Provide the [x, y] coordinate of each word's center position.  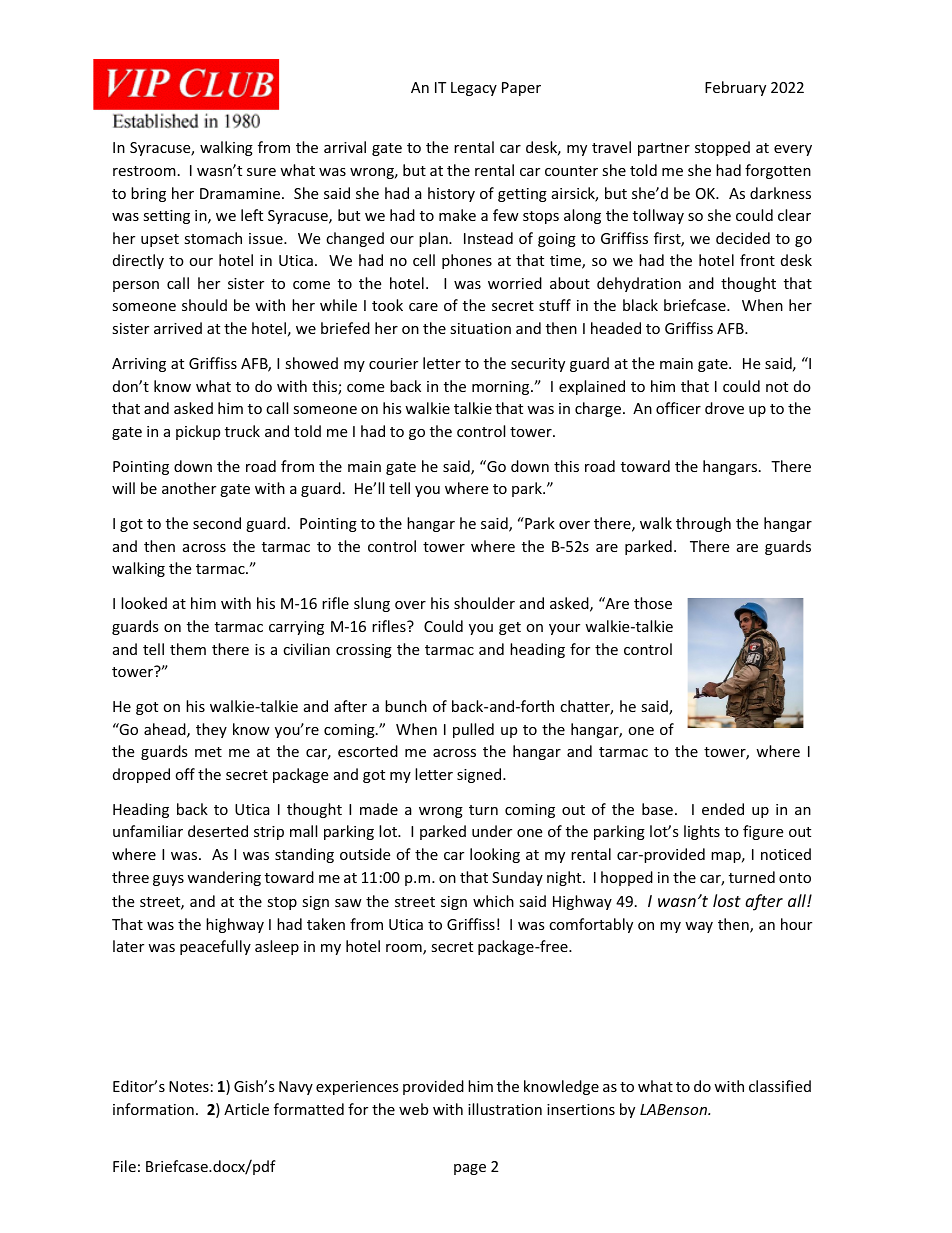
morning [502, 388]
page [470, 1169]
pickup [198, 432]
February [735, 88]
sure [261, 172]
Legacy [474, 89]
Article [246, 1109]
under [492, 831]
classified [780, 1086]
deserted [218, 831]
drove [724, 408]
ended [723, 809]
